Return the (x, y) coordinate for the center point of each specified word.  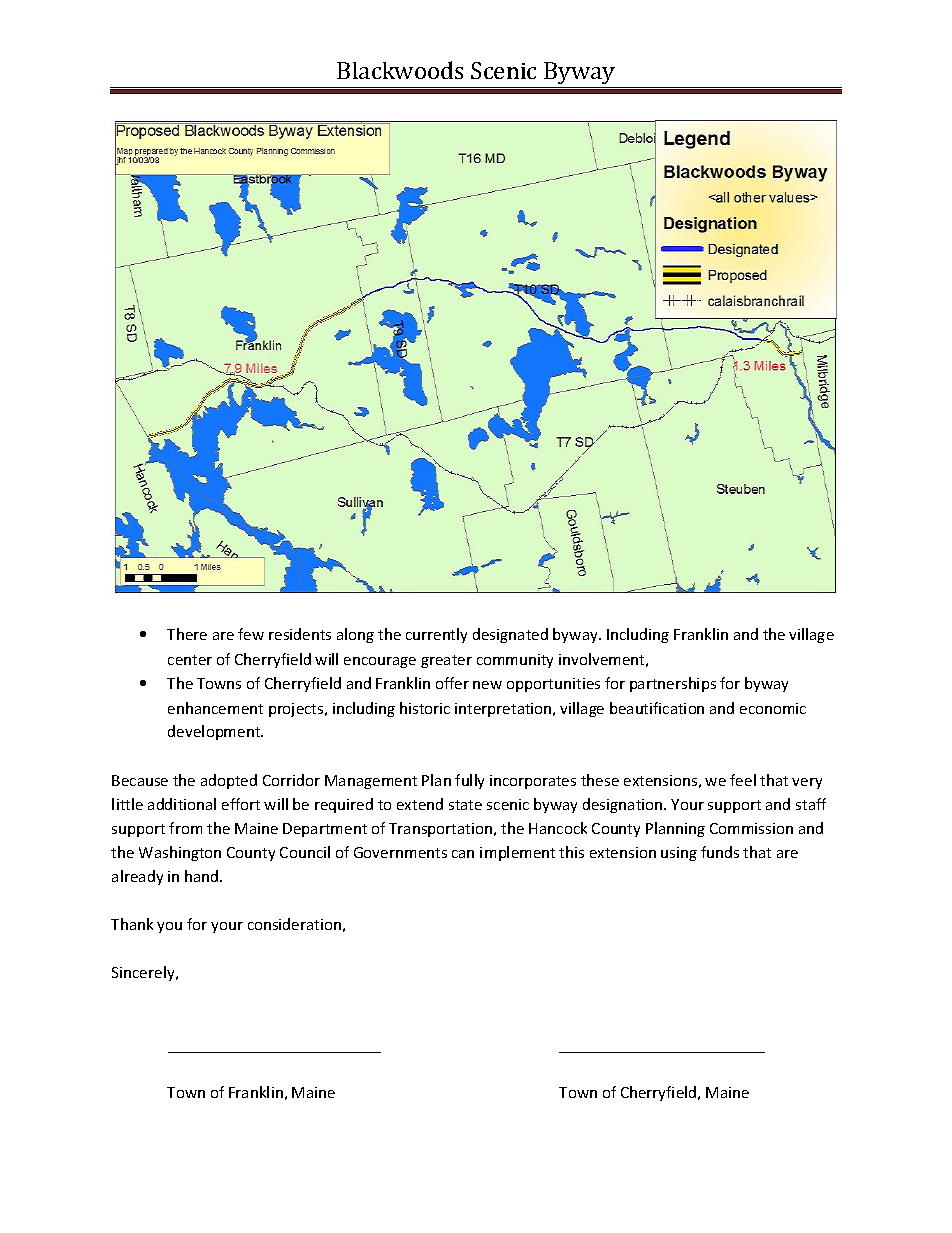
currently (436, 635)
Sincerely (144, 973)
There (187, 634)
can (463, 854)
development (215, 732)
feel (743, 780)
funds (720, 852)
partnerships (673, 684)
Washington (180, 853)
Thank (132, 924)
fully (469, 781)
